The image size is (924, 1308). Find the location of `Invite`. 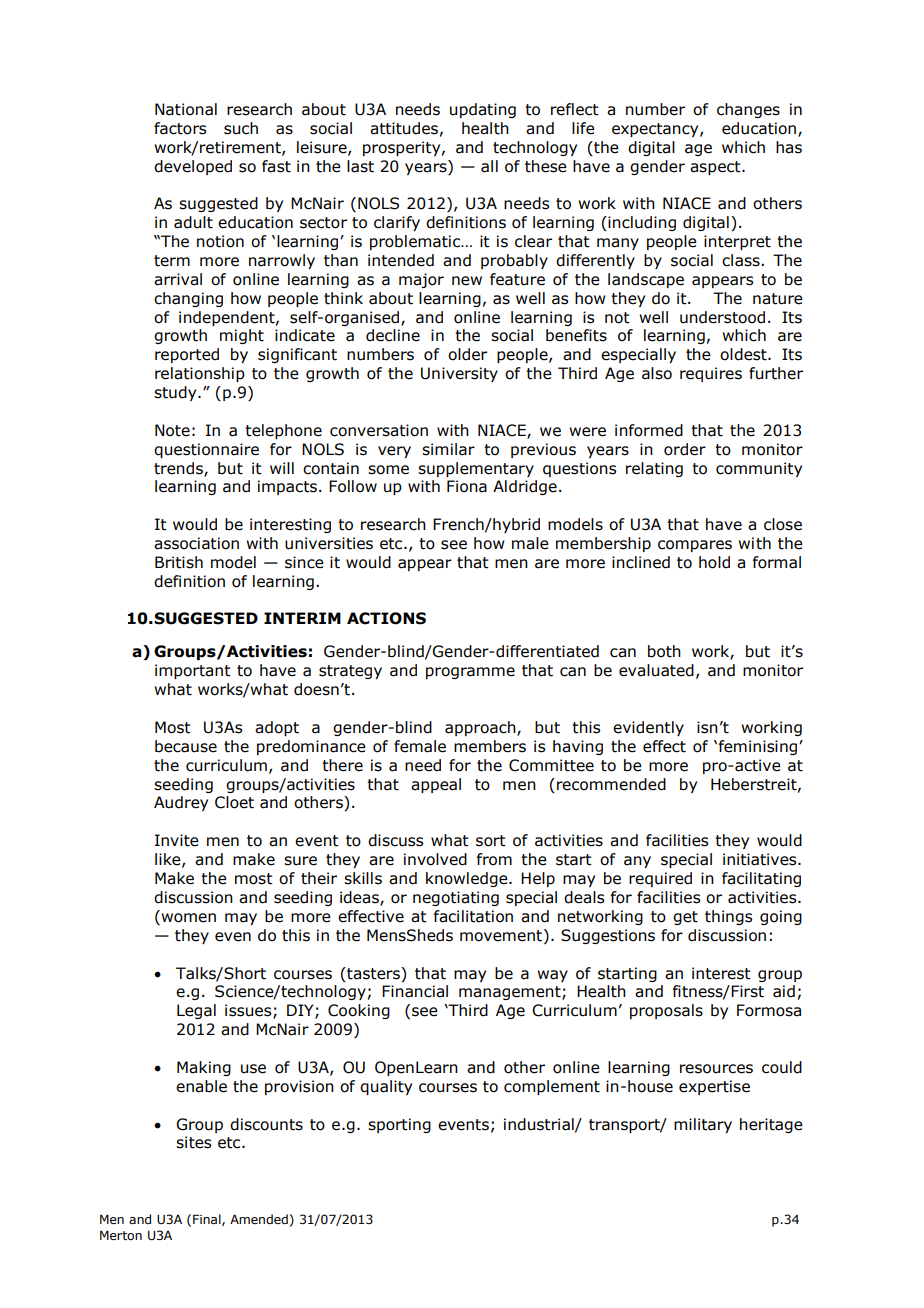

Invite is located at coordinates (177, 840).
